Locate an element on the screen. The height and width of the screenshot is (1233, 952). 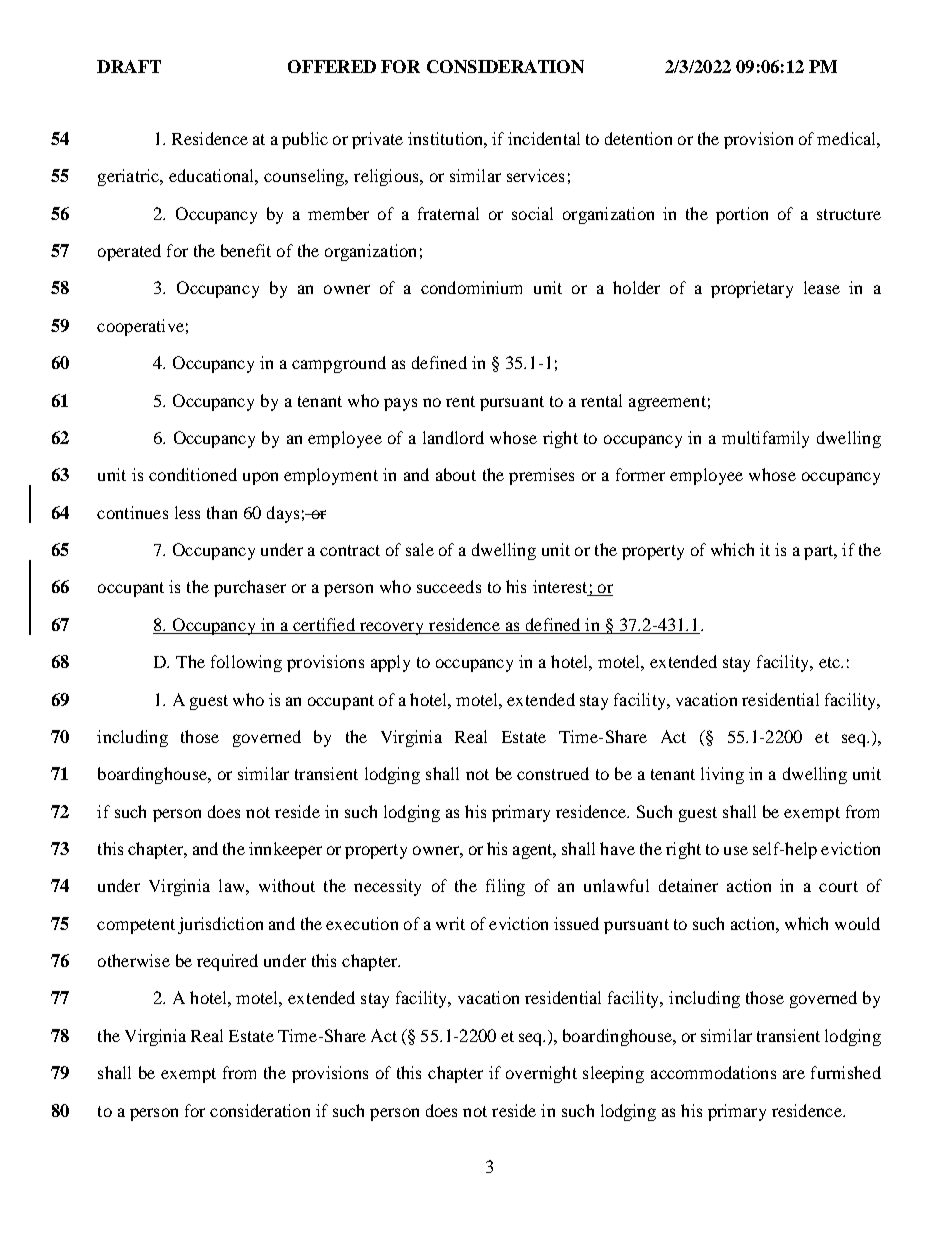
part is located at coordinates (820, 552).
